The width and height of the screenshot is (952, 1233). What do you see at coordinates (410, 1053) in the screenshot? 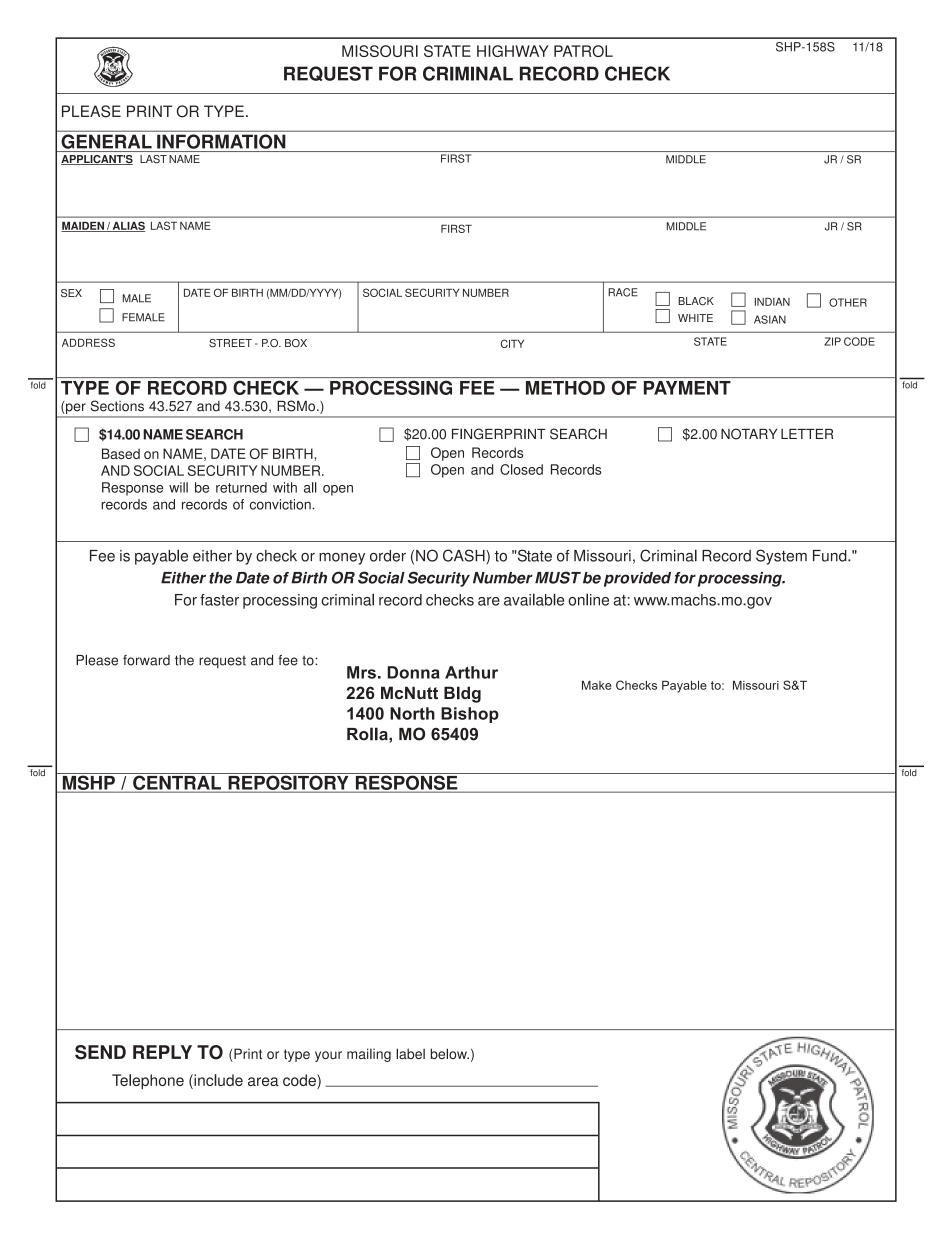
I see `label` at bounding box center [410, 1053].
